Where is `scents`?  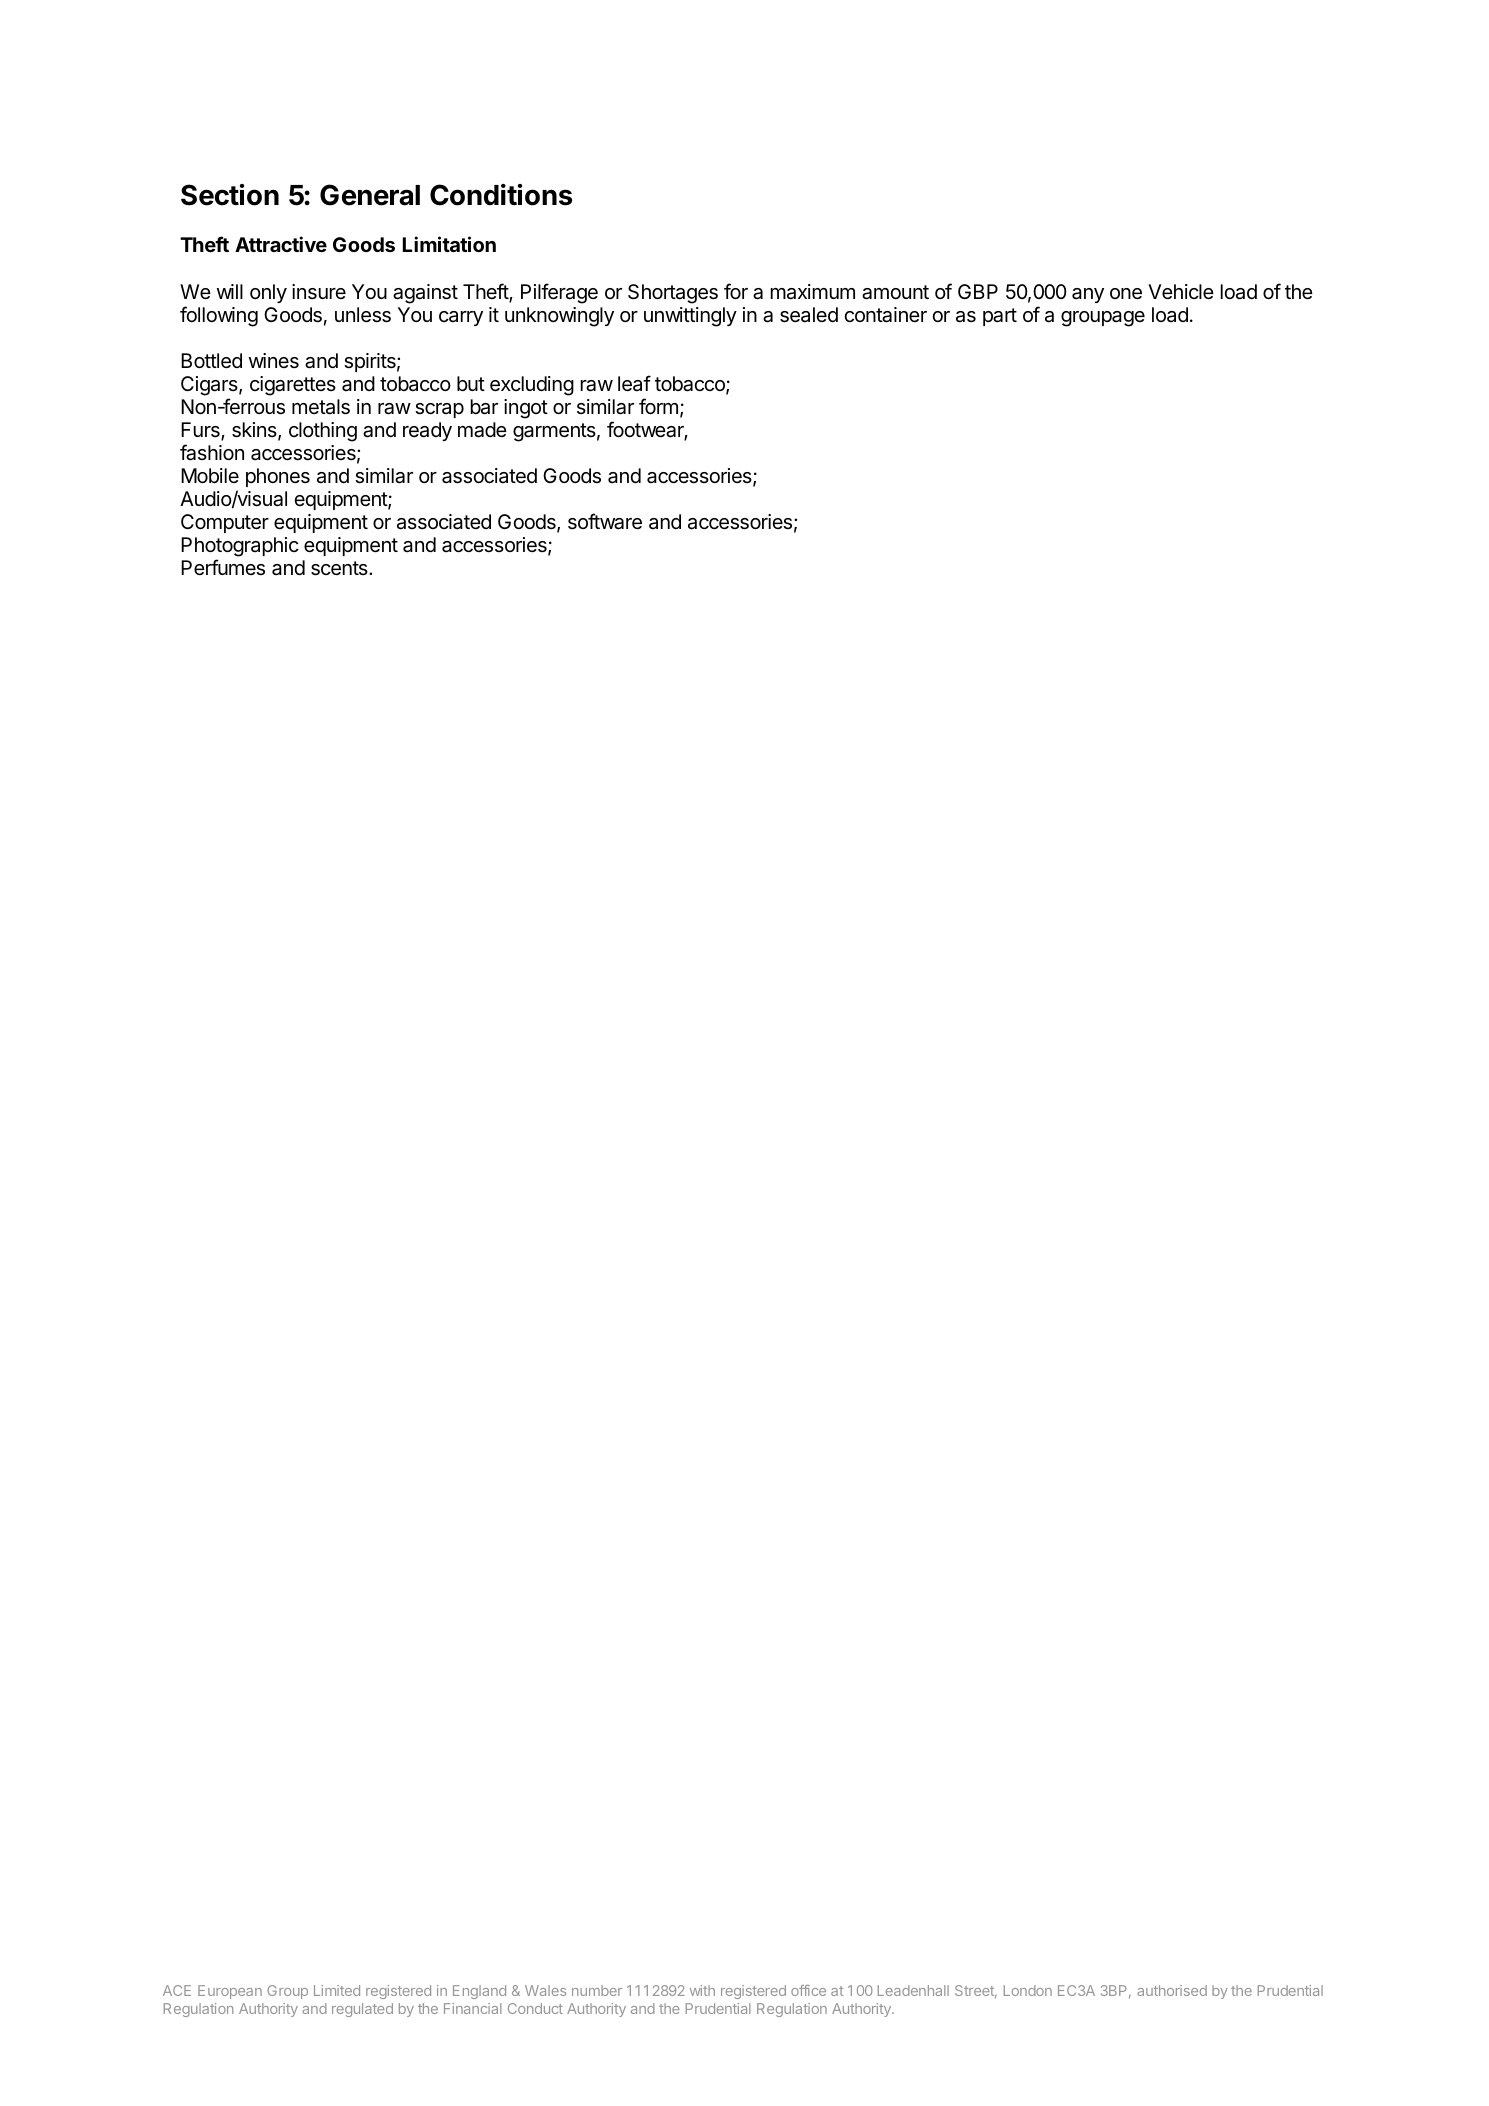
scents is located at coordinates (340, 568).
